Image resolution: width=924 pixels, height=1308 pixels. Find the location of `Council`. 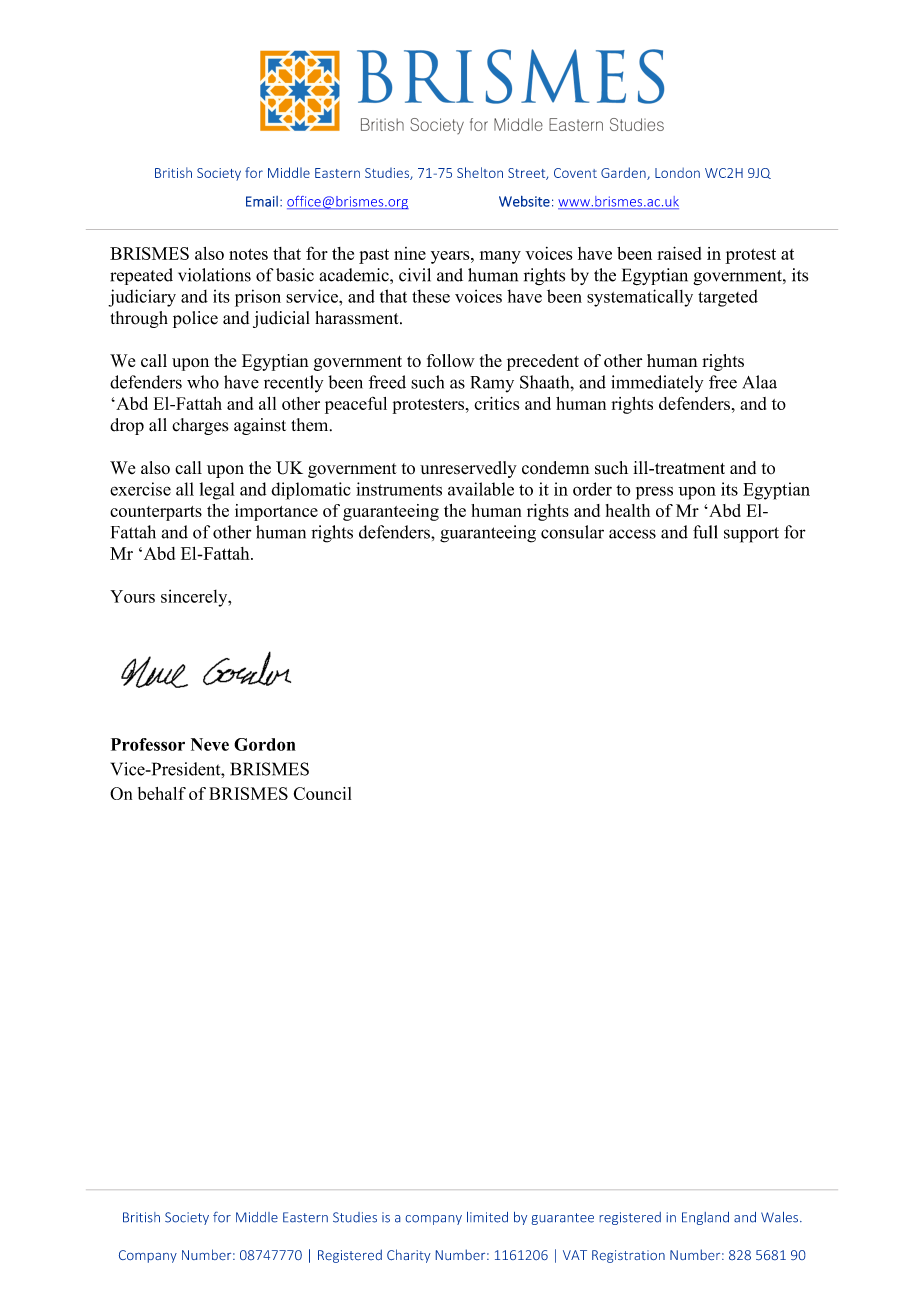

Council is located at coordinates (322, 793).
